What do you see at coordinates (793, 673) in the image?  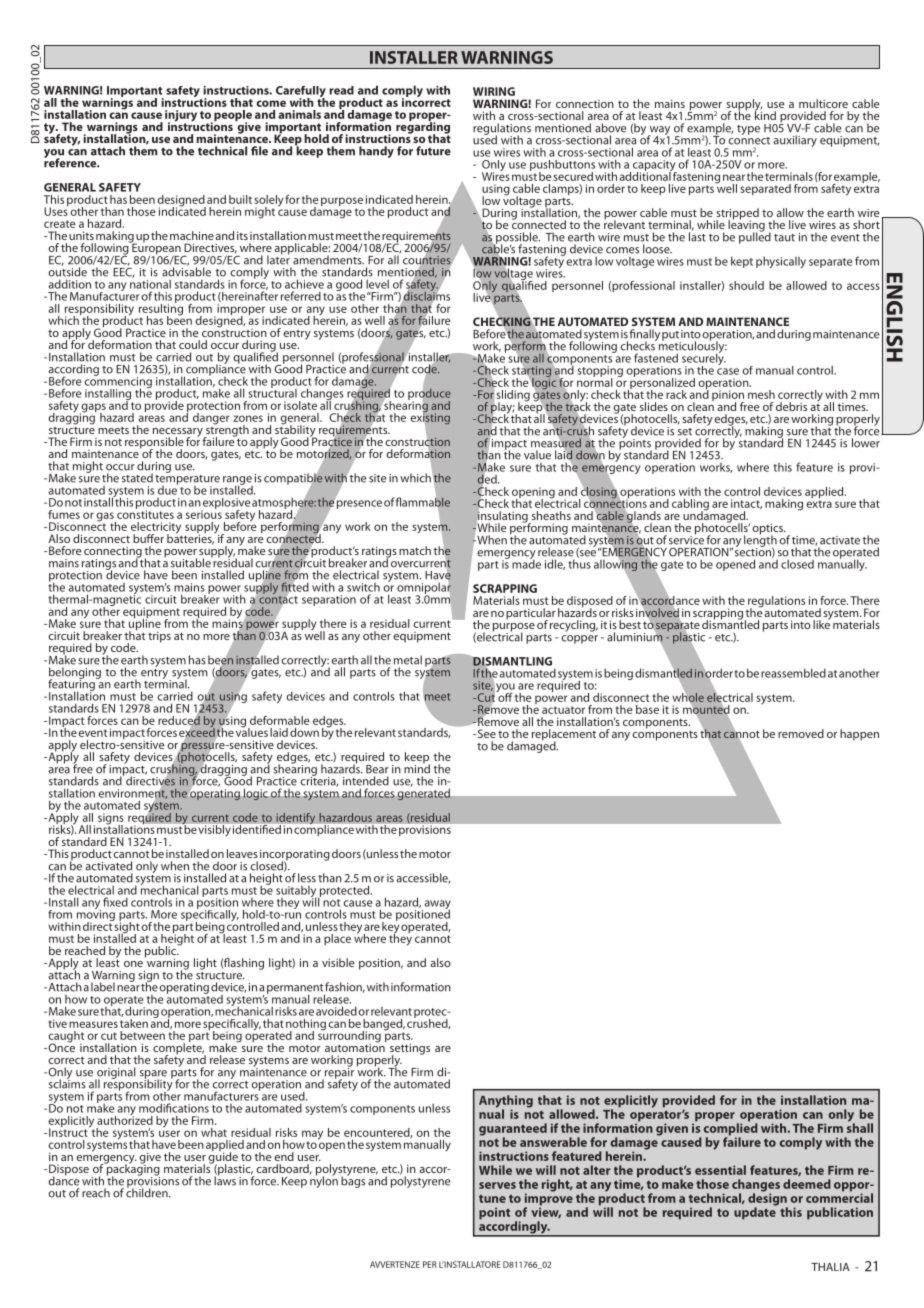 I see `reassembled` at bounding box center [793, 673].
